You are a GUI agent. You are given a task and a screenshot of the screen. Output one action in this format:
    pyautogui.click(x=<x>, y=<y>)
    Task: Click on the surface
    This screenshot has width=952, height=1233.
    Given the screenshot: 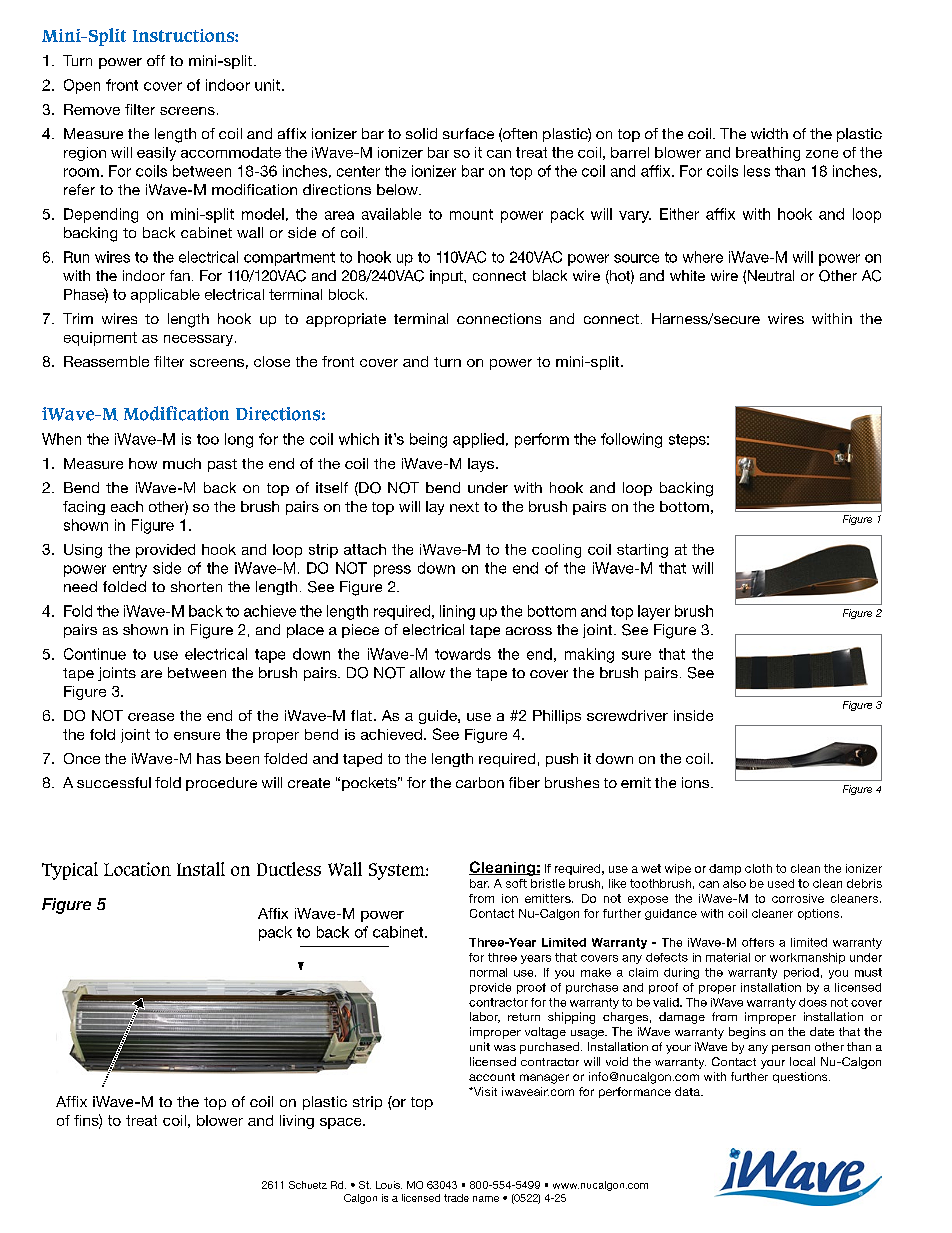 What is the action you would take?
    pyautogui.click(x=468, y=133)
